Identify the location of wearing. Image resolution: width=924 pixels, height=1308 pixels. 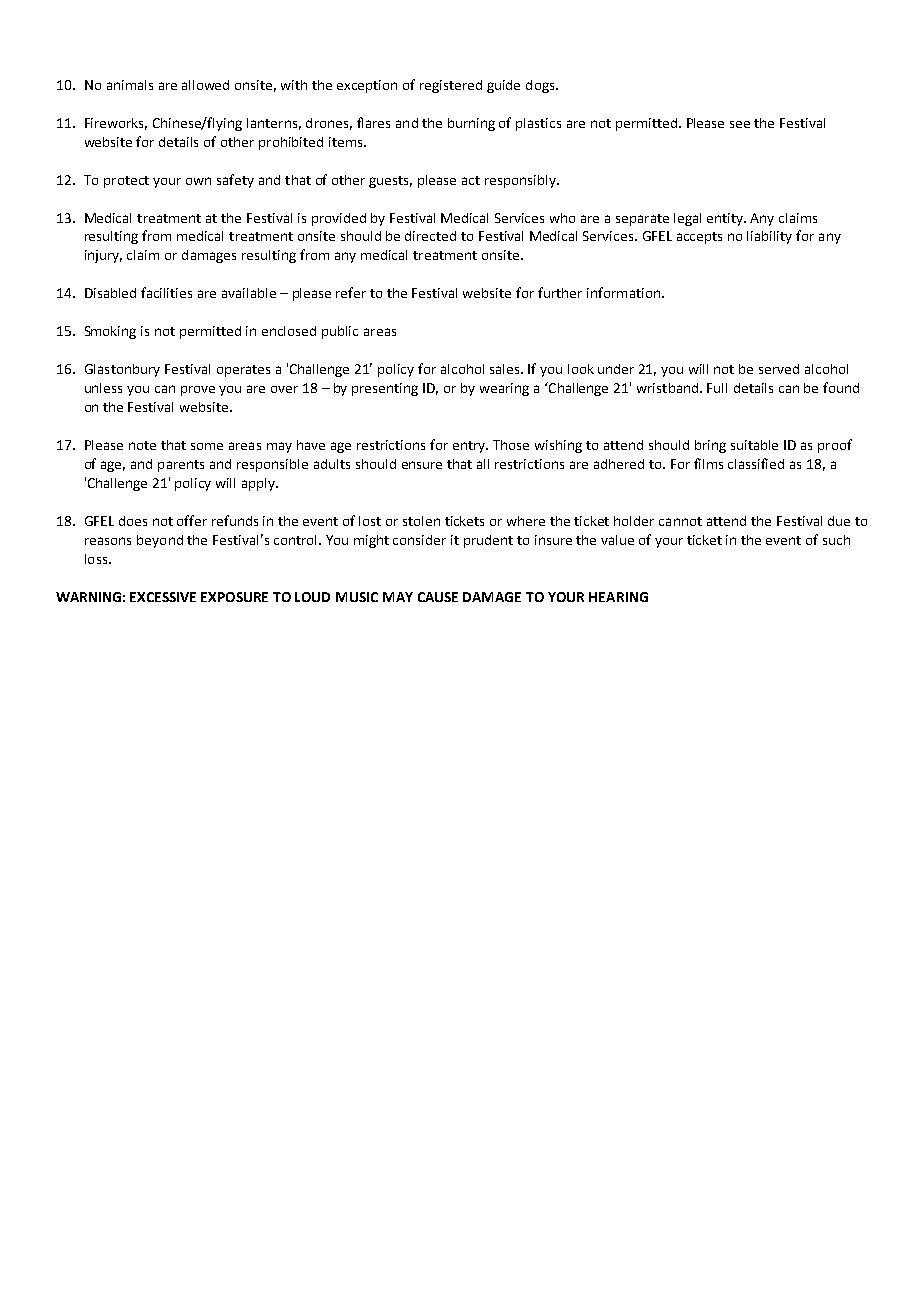
(504, 389).
